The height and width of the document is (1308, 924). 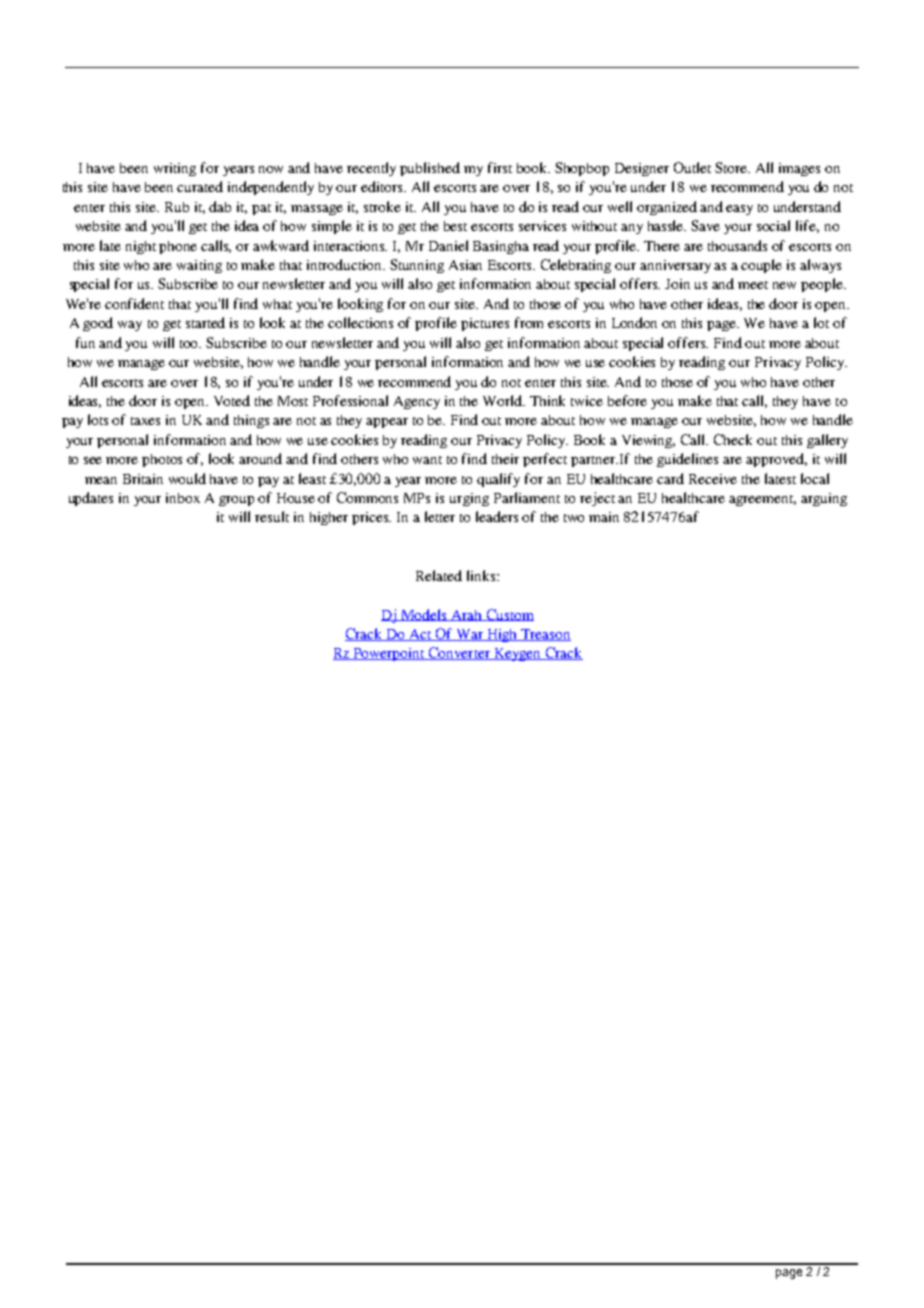 What do you see at coordinates (732, 167) in the document?
I see `Store` at bounding box center [732, 167].
